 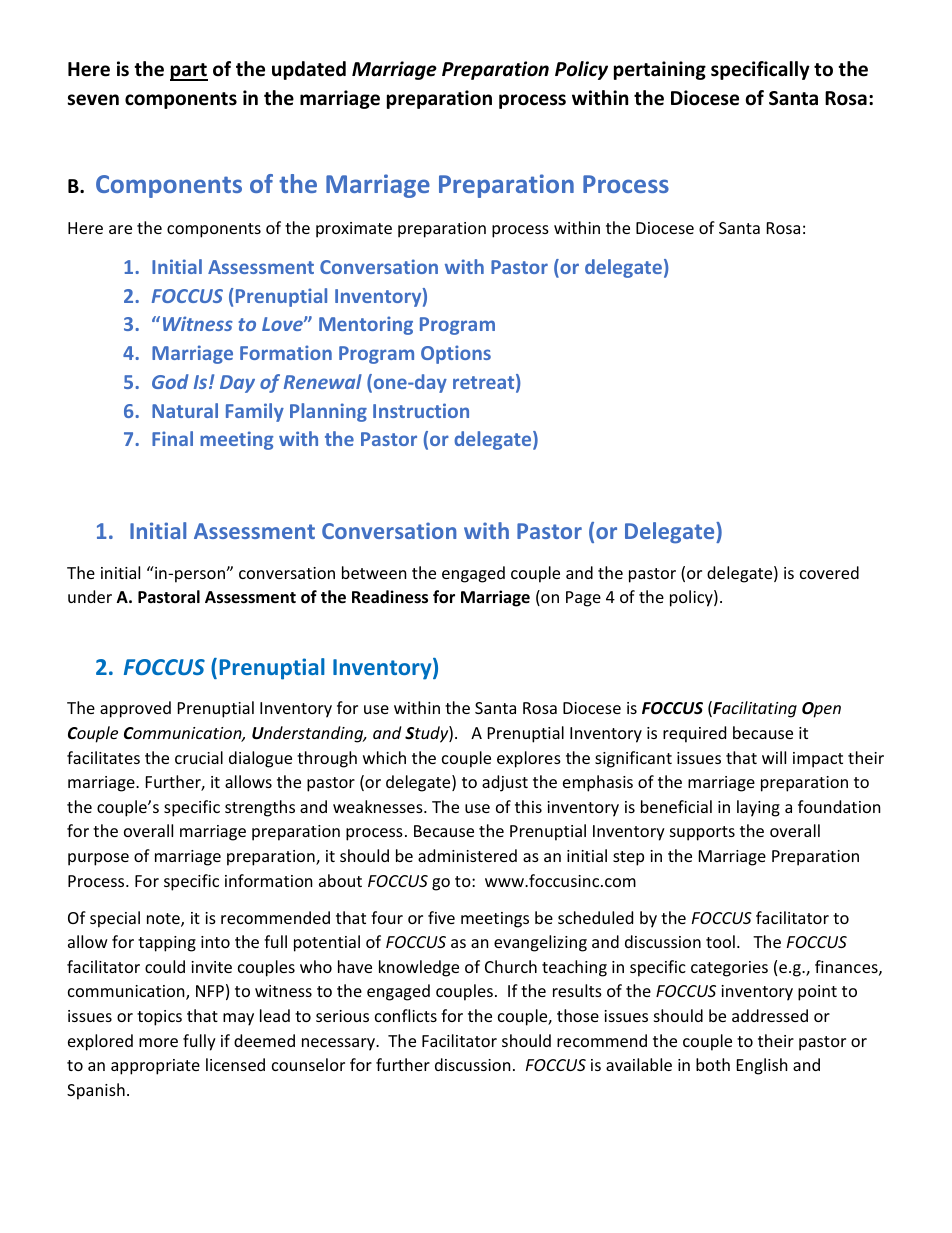 What do you see at coordinates (406, 1015) in the screenshot?
I see `conflicts` at bounding box center [406, 1015].
